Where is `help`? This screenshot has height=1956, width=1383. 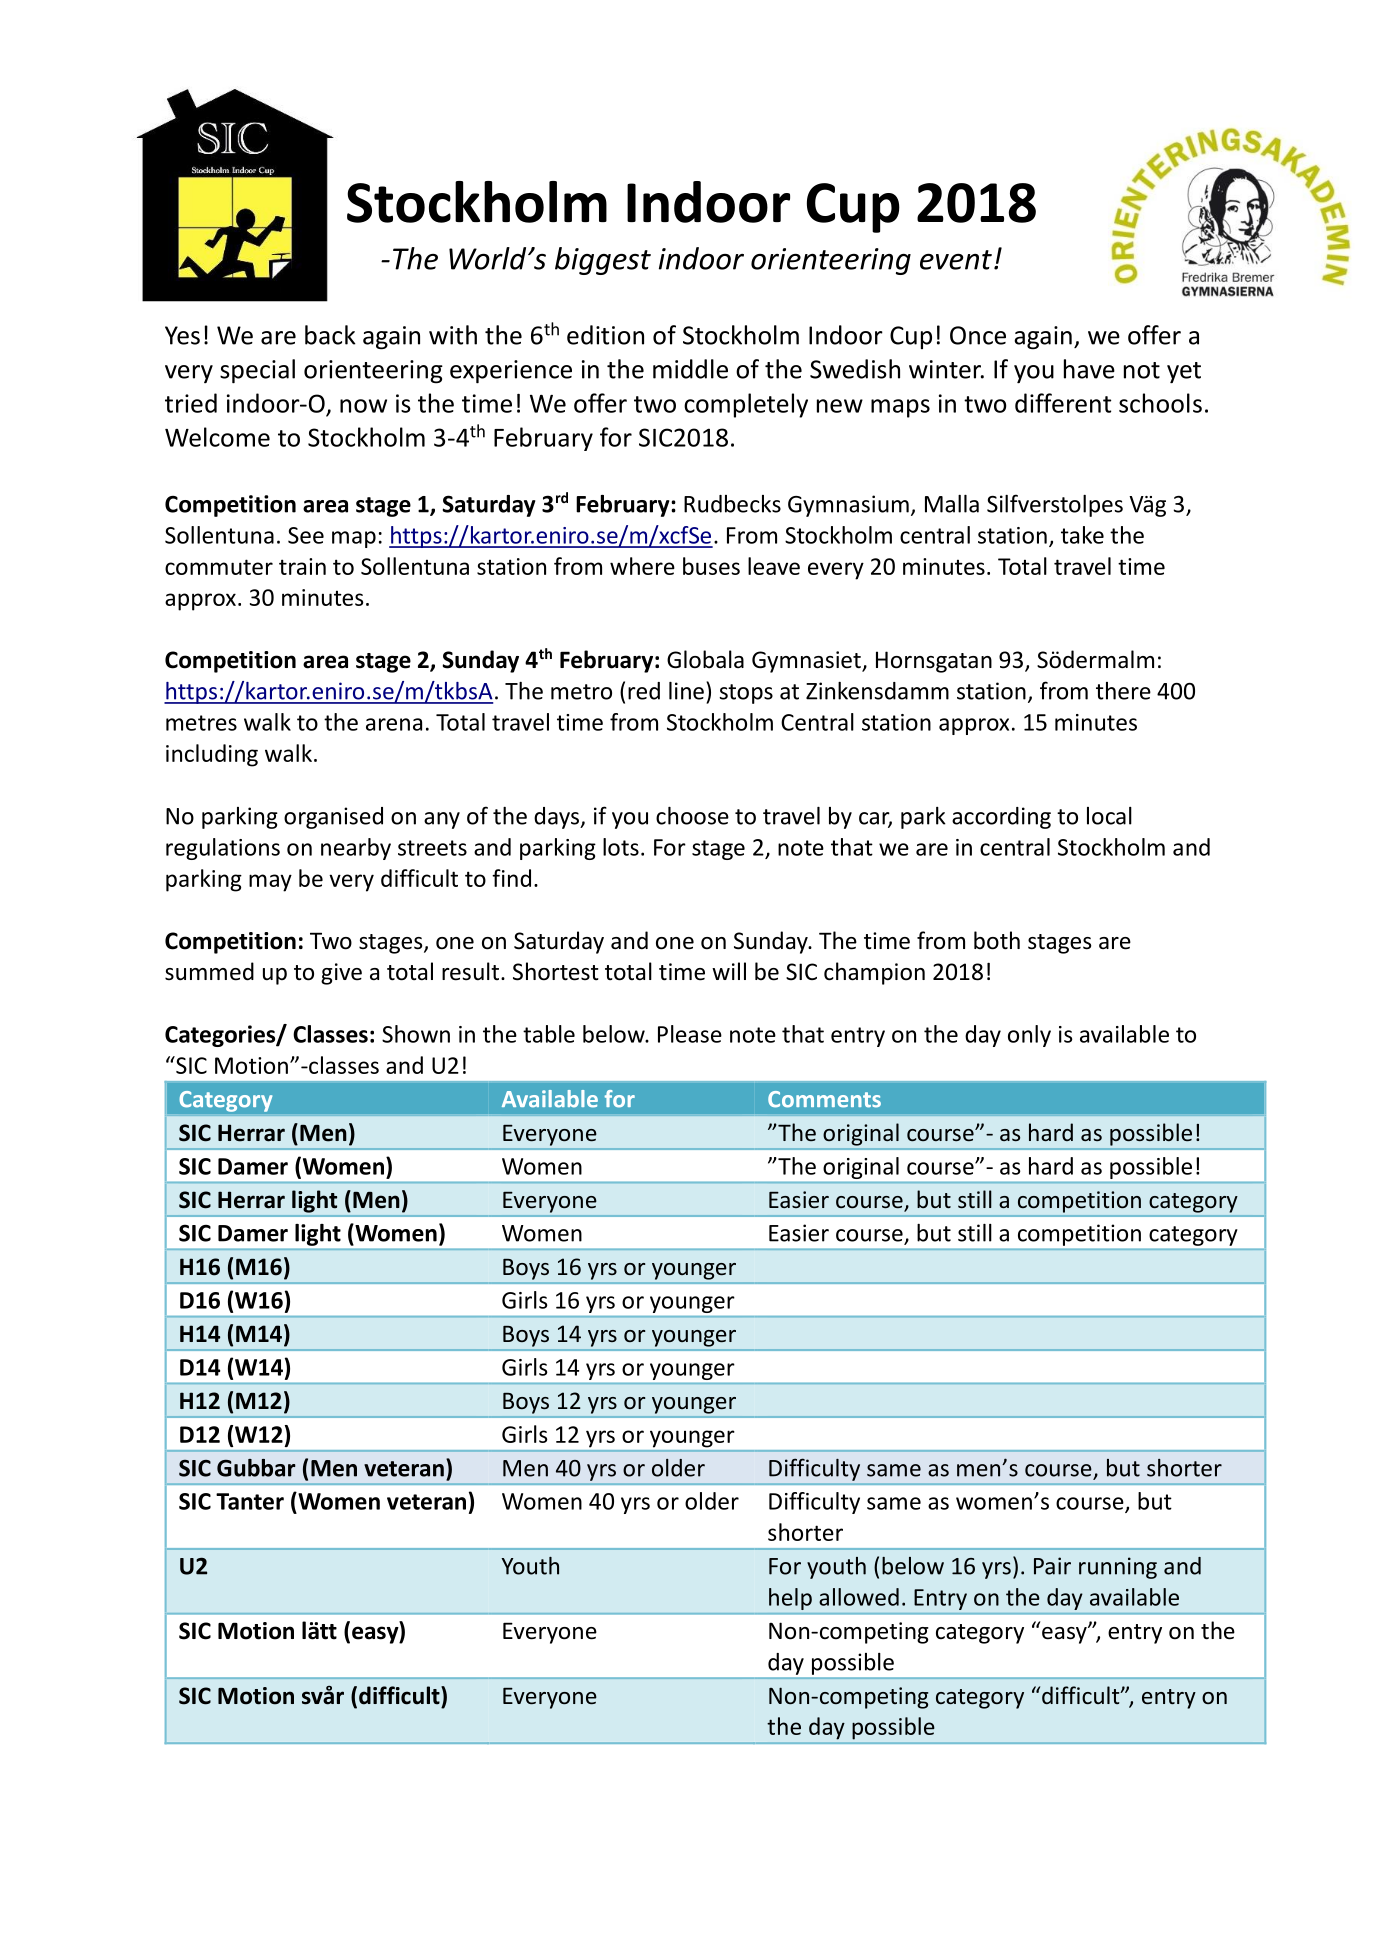 help is located at coordinates (790, 1599).
